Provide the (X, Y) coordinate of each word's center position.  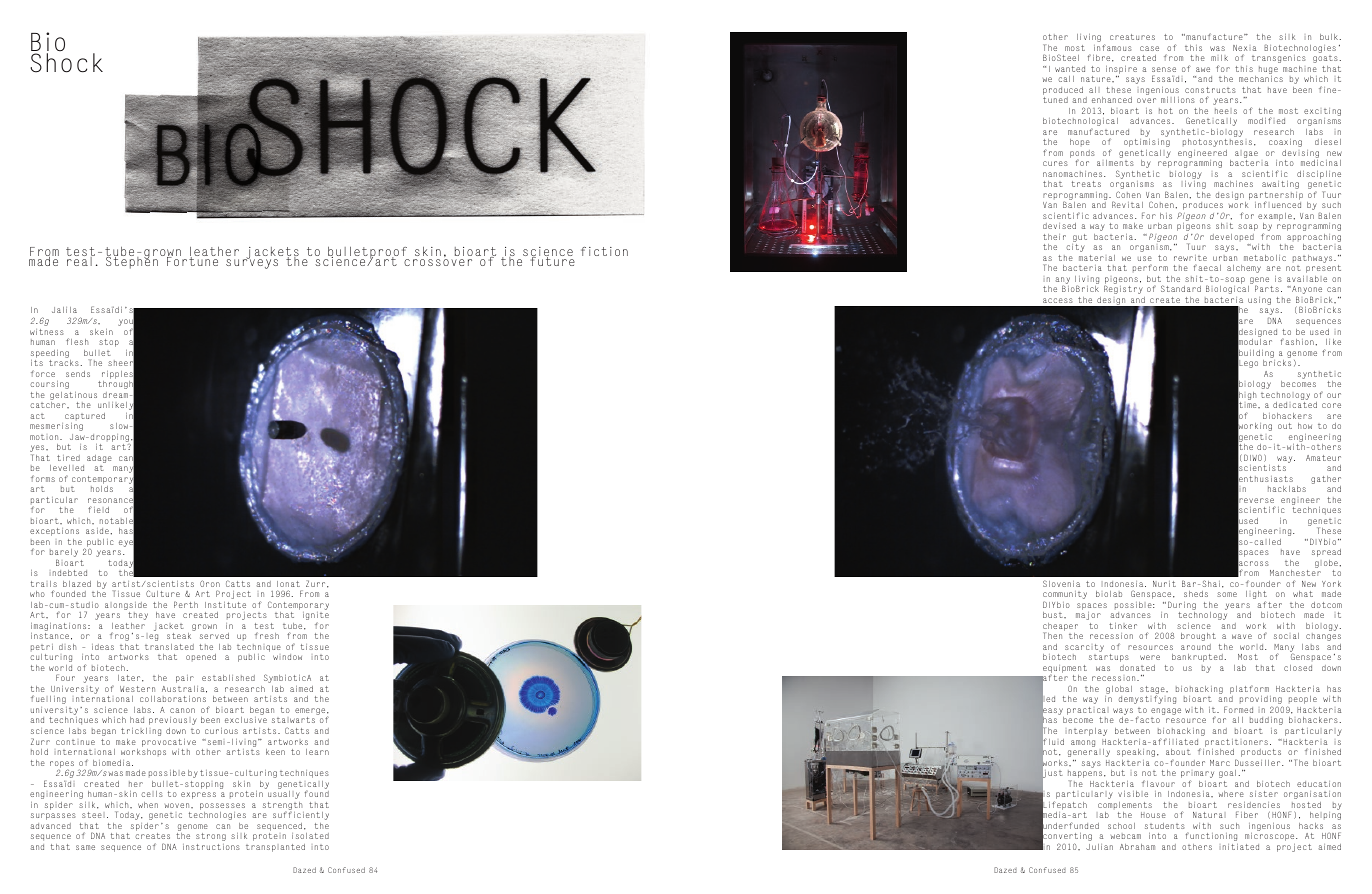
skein (101, 332)
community (1065, 596)
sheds (1196, 594)
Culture (163, 593)
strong (211, 837)
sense (1164, 69)
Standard (1181, 288)
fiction (604, 251)
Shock (66, 63)
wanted (1070, 69)
